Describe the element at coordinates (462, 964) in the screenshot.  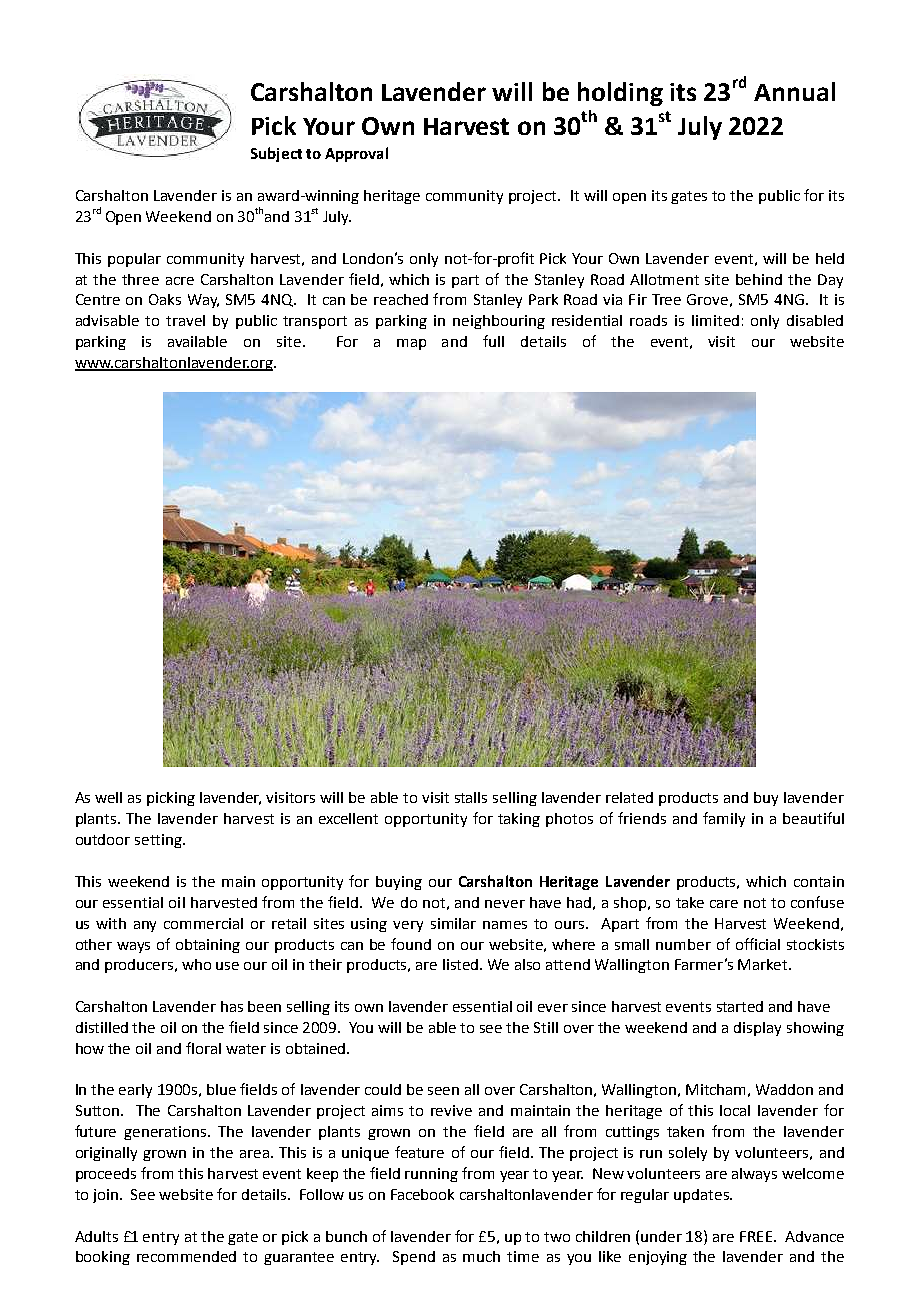
I see `listed` at that location.
